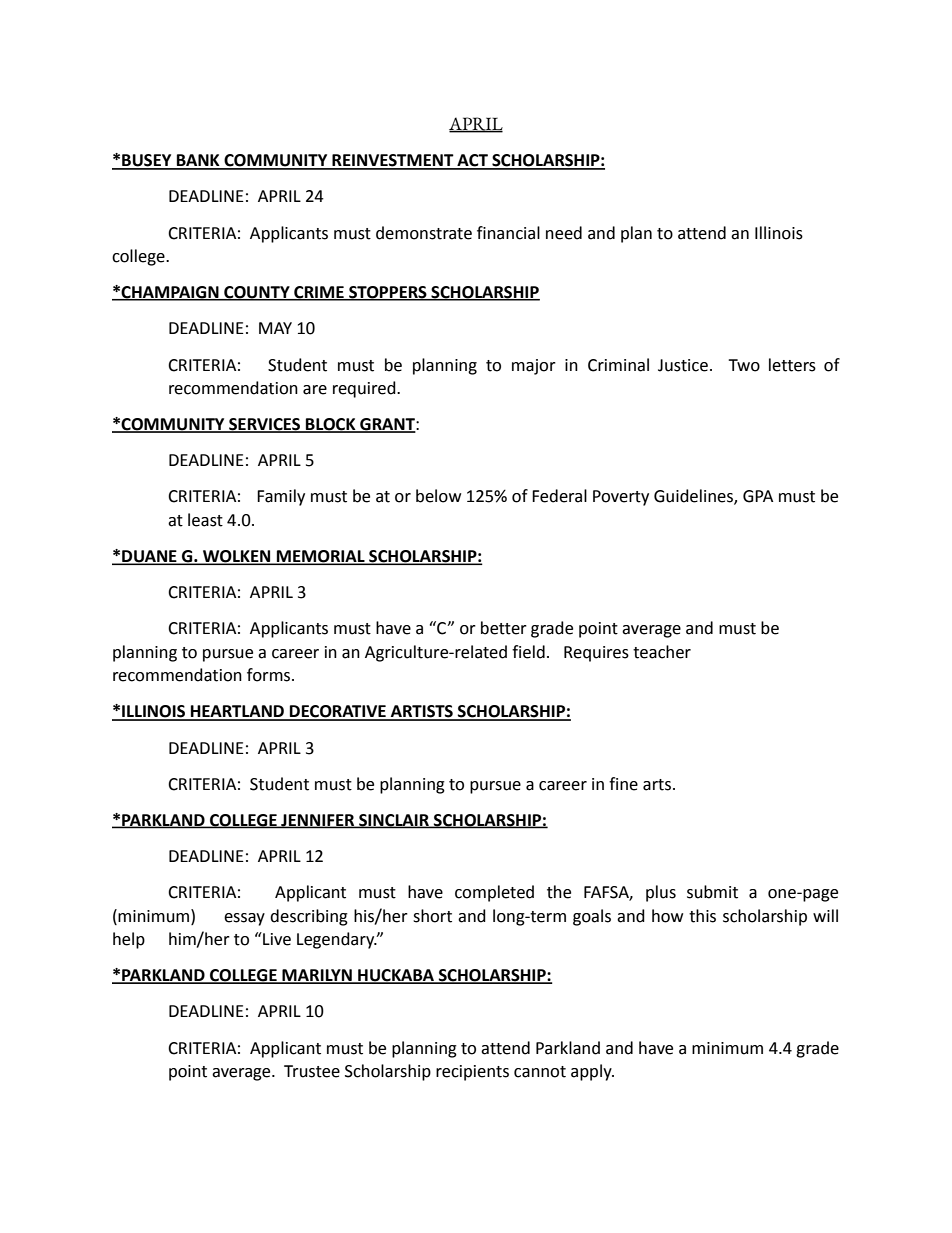 The height and width of the screenshot is (1233, 952). What do you see at coordinates (205, 520) in the screenshot?
I see `least` at bounding box center [205, 520].
